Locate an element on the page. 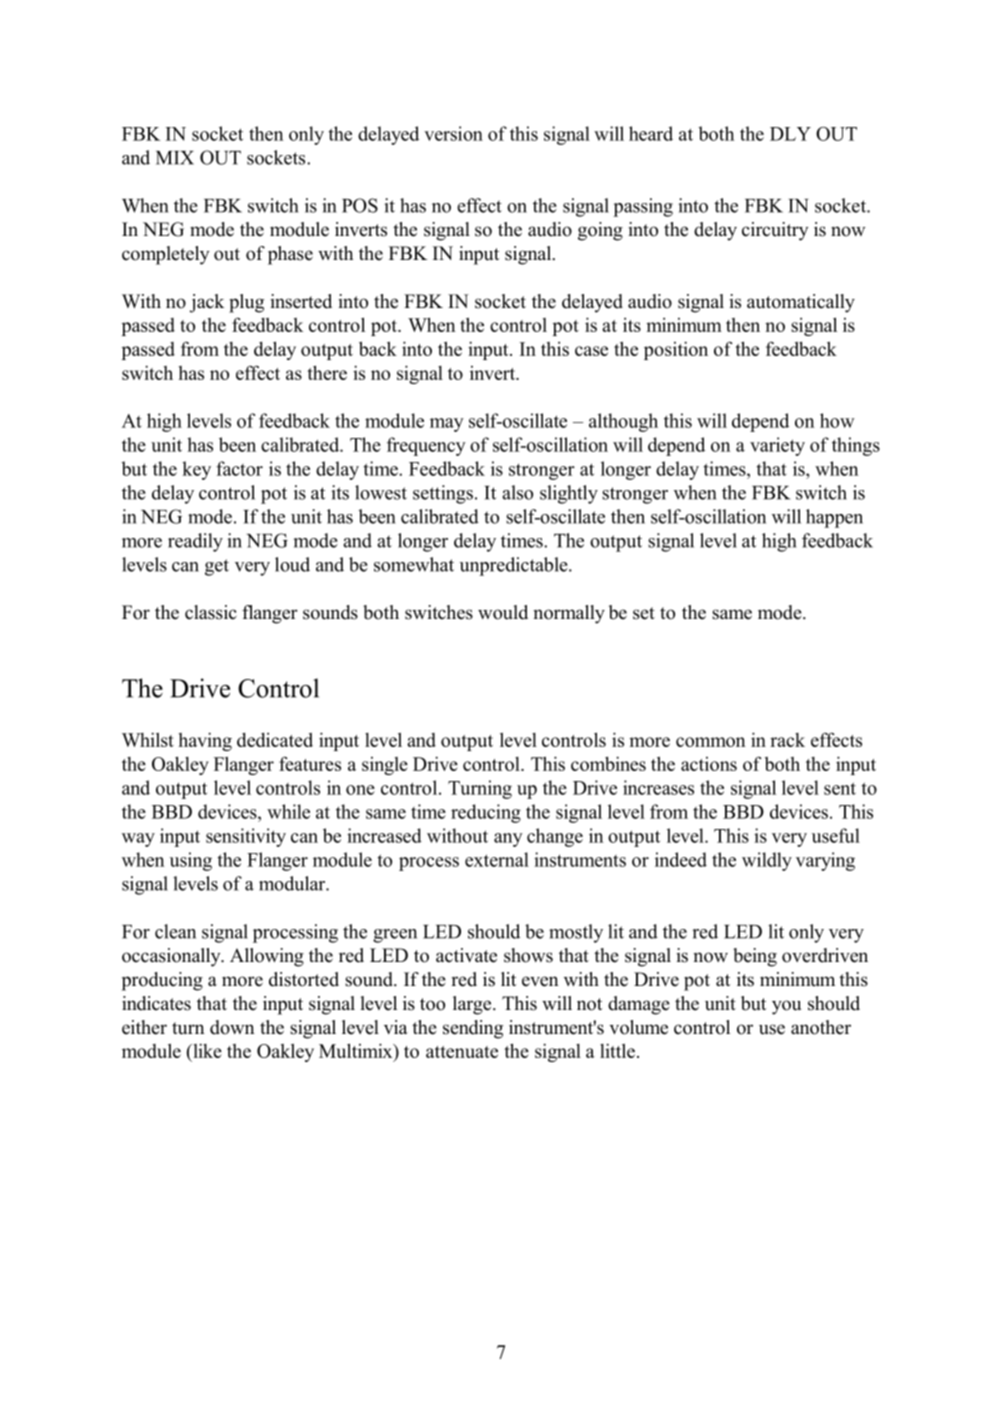 This image has height=1419, width=1002. reducing is located at coordinates (486, 813).
